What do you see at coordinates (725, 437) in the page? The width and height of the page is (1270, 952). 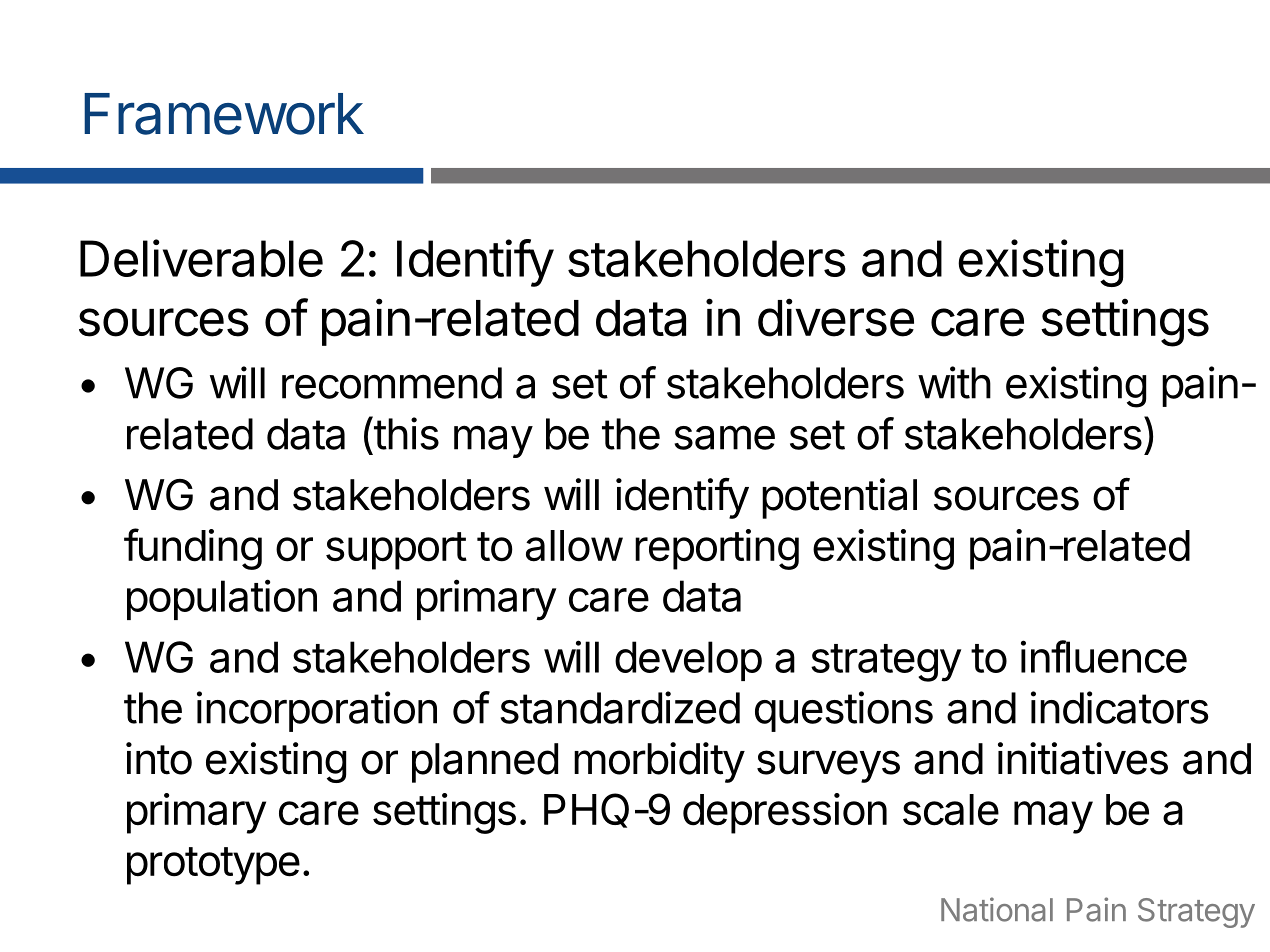 I see `same` at bounding box center [725, 437].
